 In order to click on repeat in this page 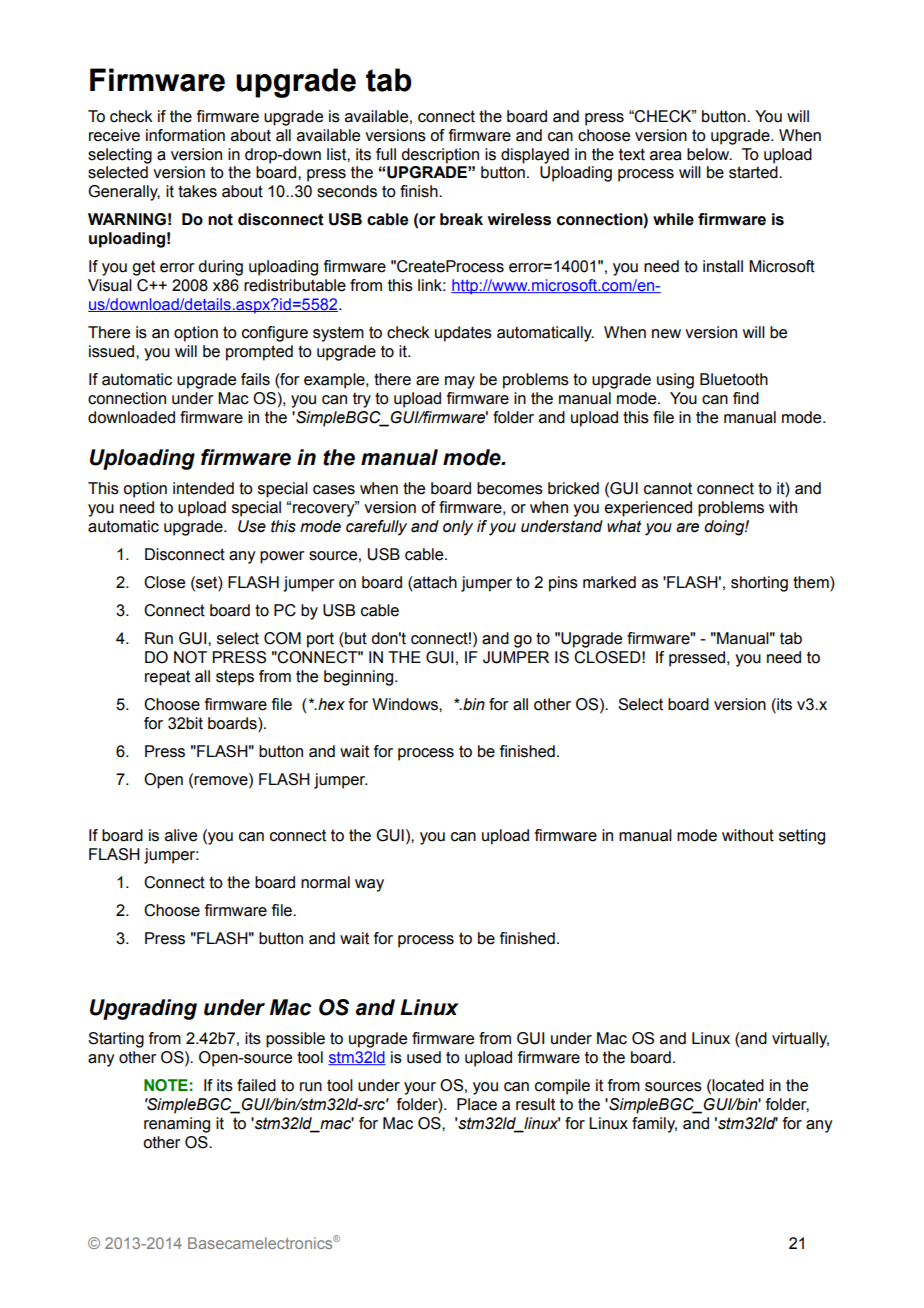, I will do `click(167, 678)`.
